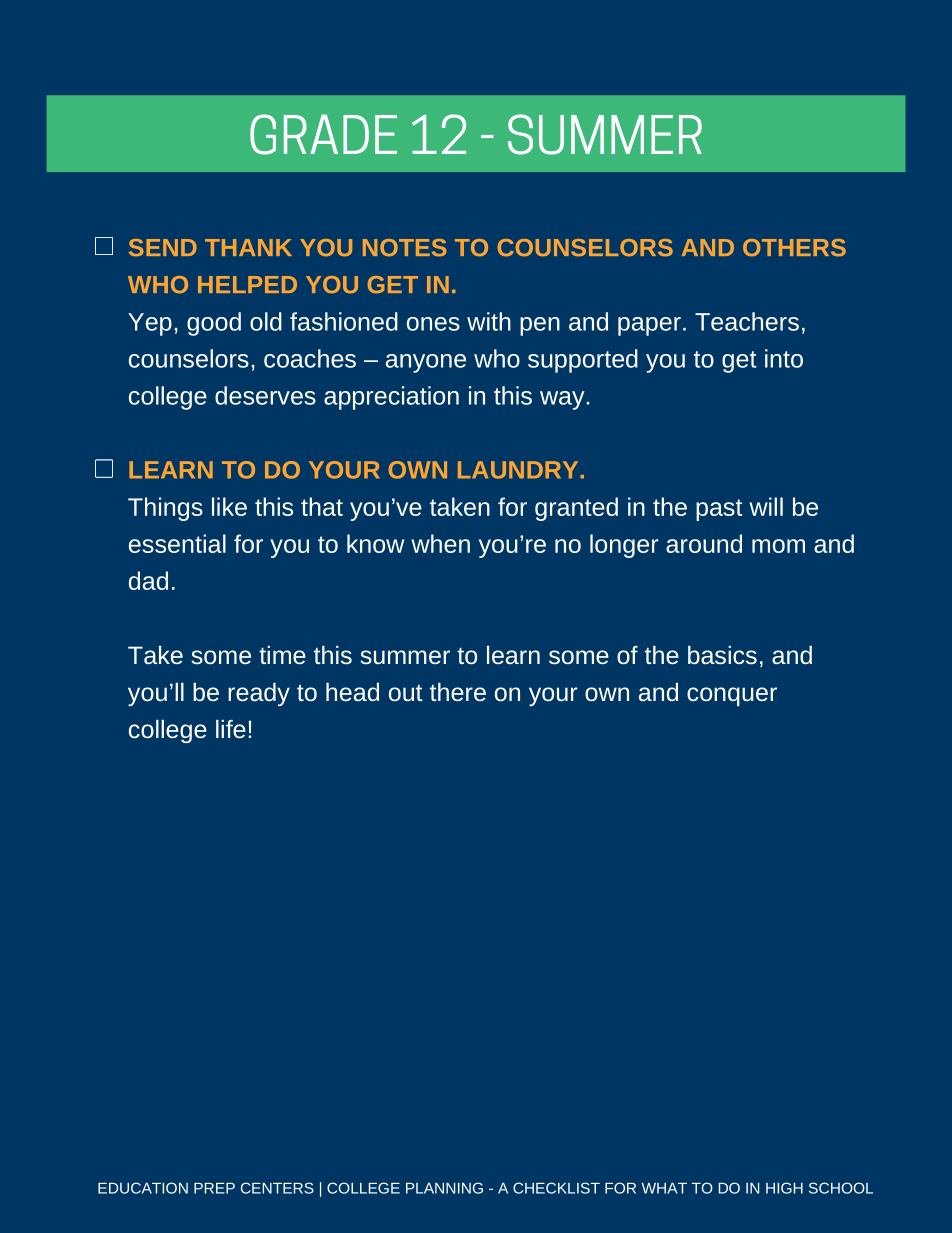 The width and height of the screenshot is (952, 1233). What do you see at coordinates (722, 655) in the screenshot?
I see `basics` at bounding box center [722, 655].
